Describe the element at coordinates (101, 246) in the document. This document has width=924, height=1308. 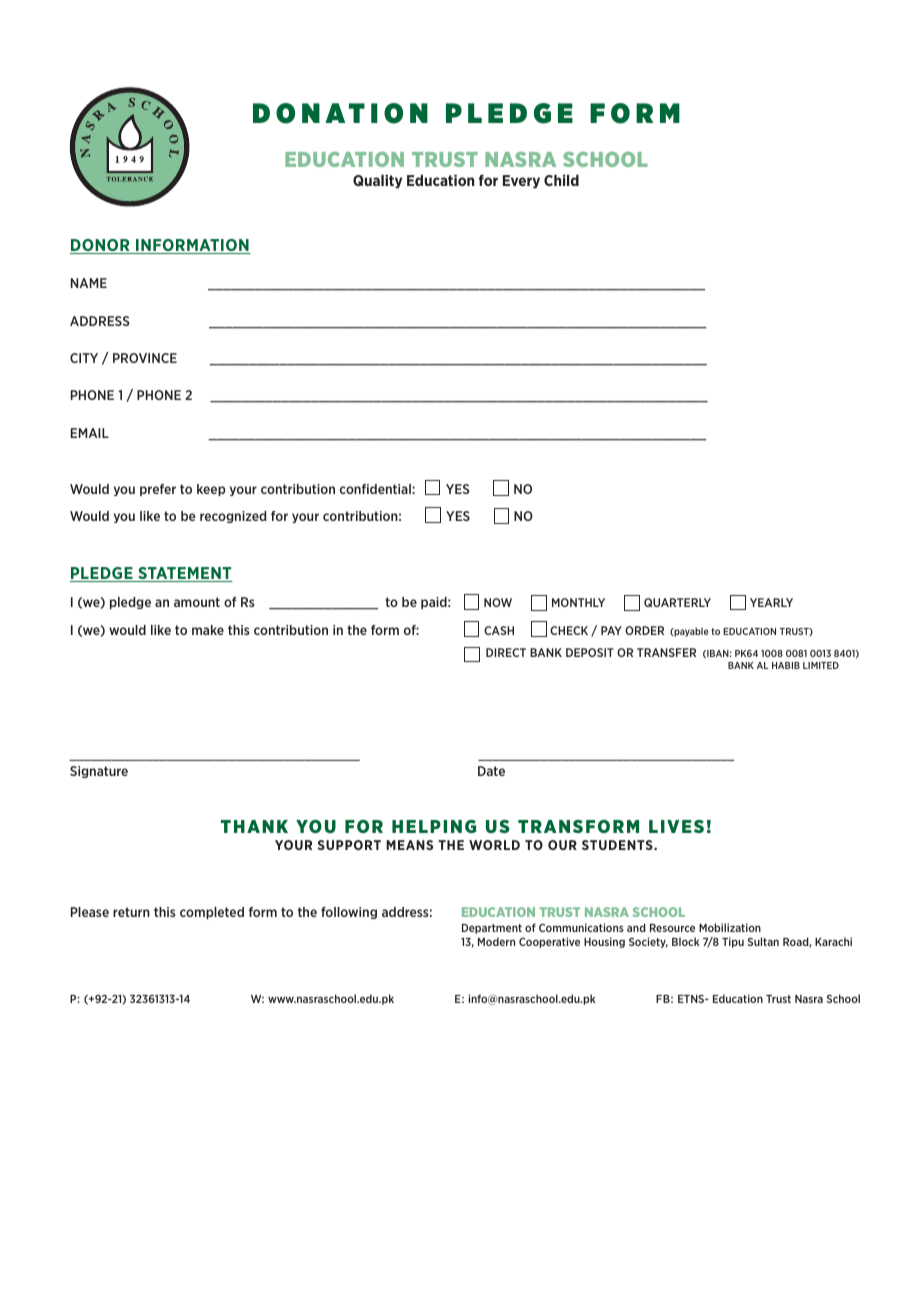
I see `DONOR` at that location.
